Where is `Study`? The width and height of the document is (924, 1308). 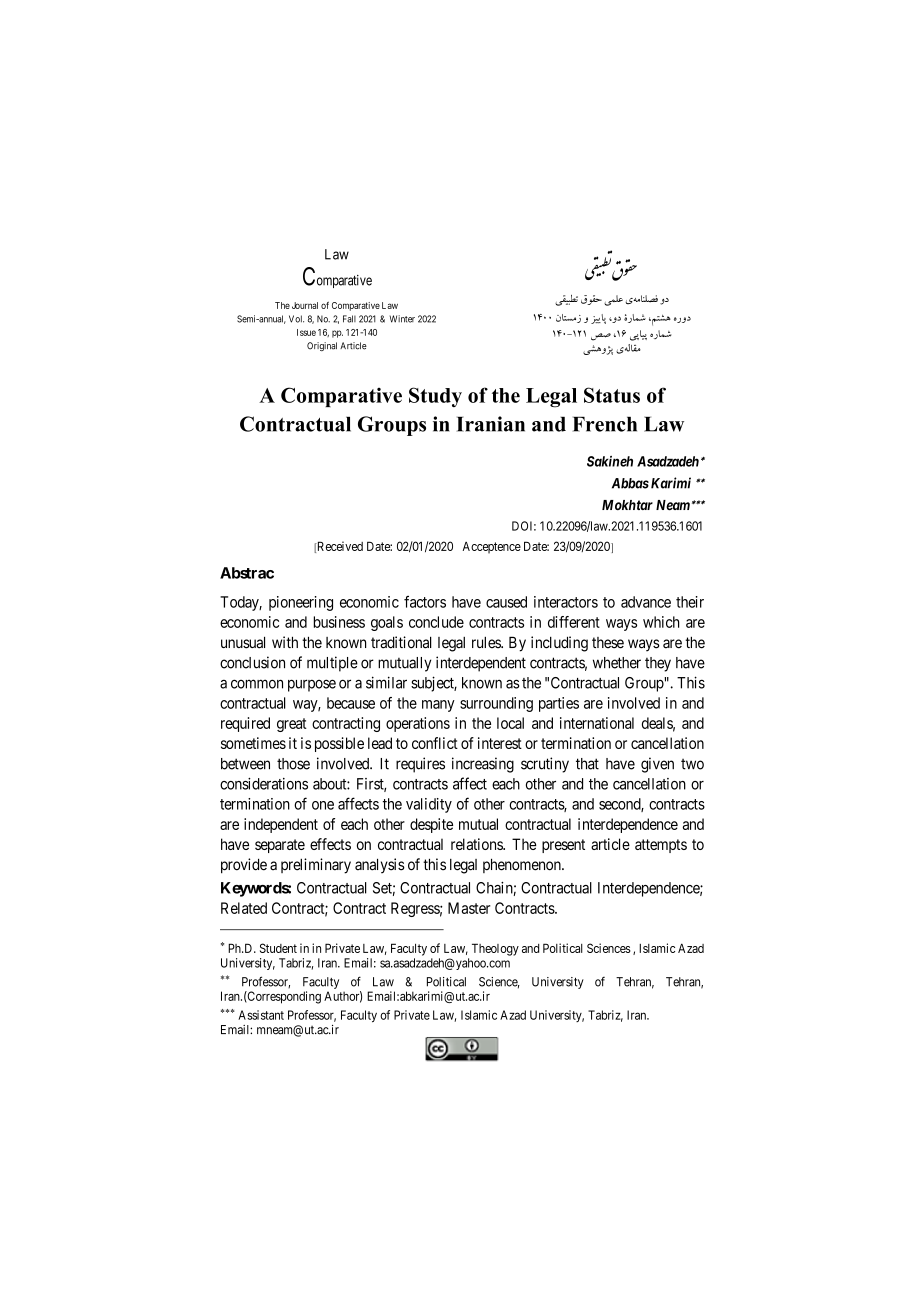
Study is located at coordinates (435, 397).
